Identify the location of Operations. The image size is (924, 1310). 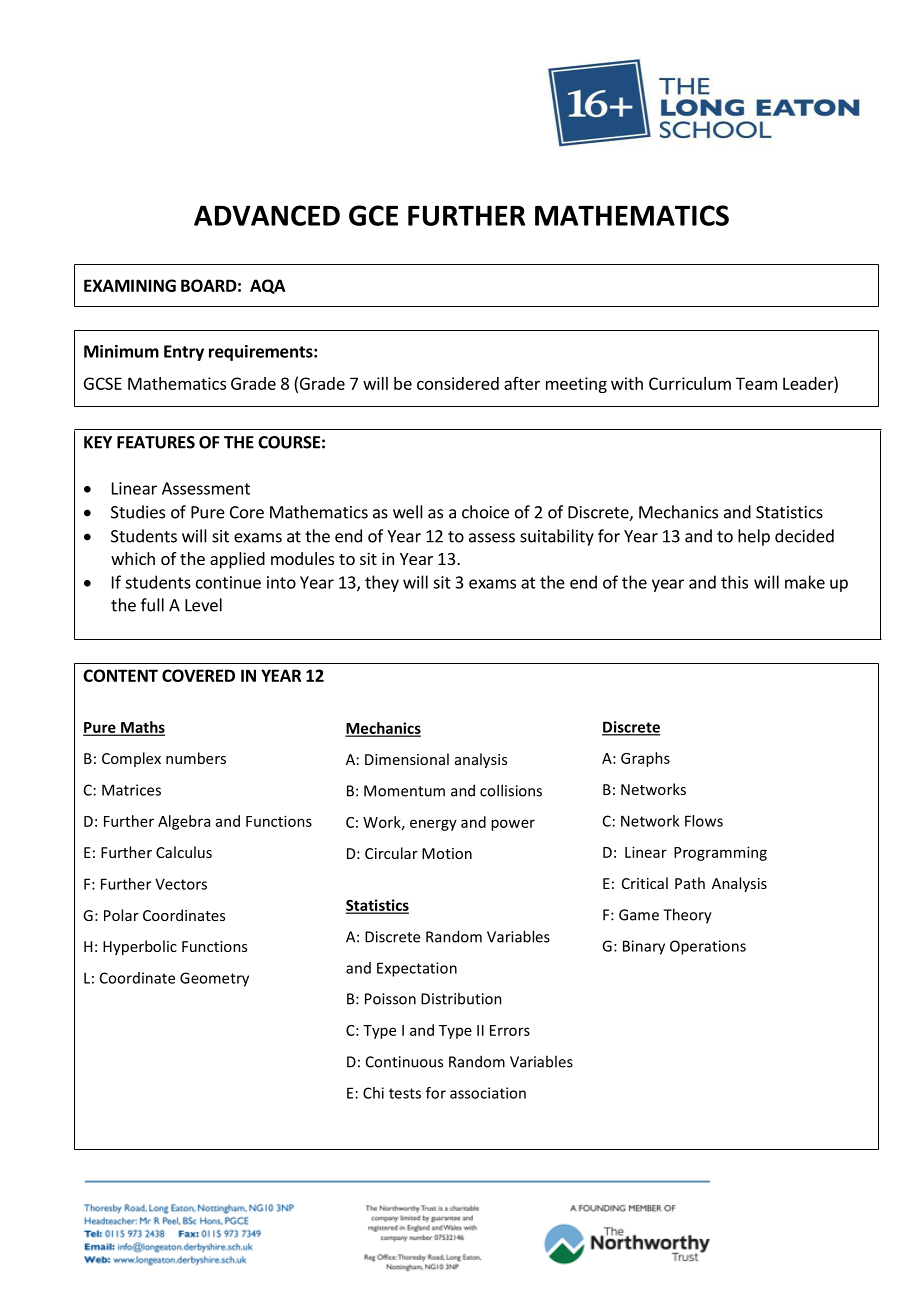
(708, 947).
